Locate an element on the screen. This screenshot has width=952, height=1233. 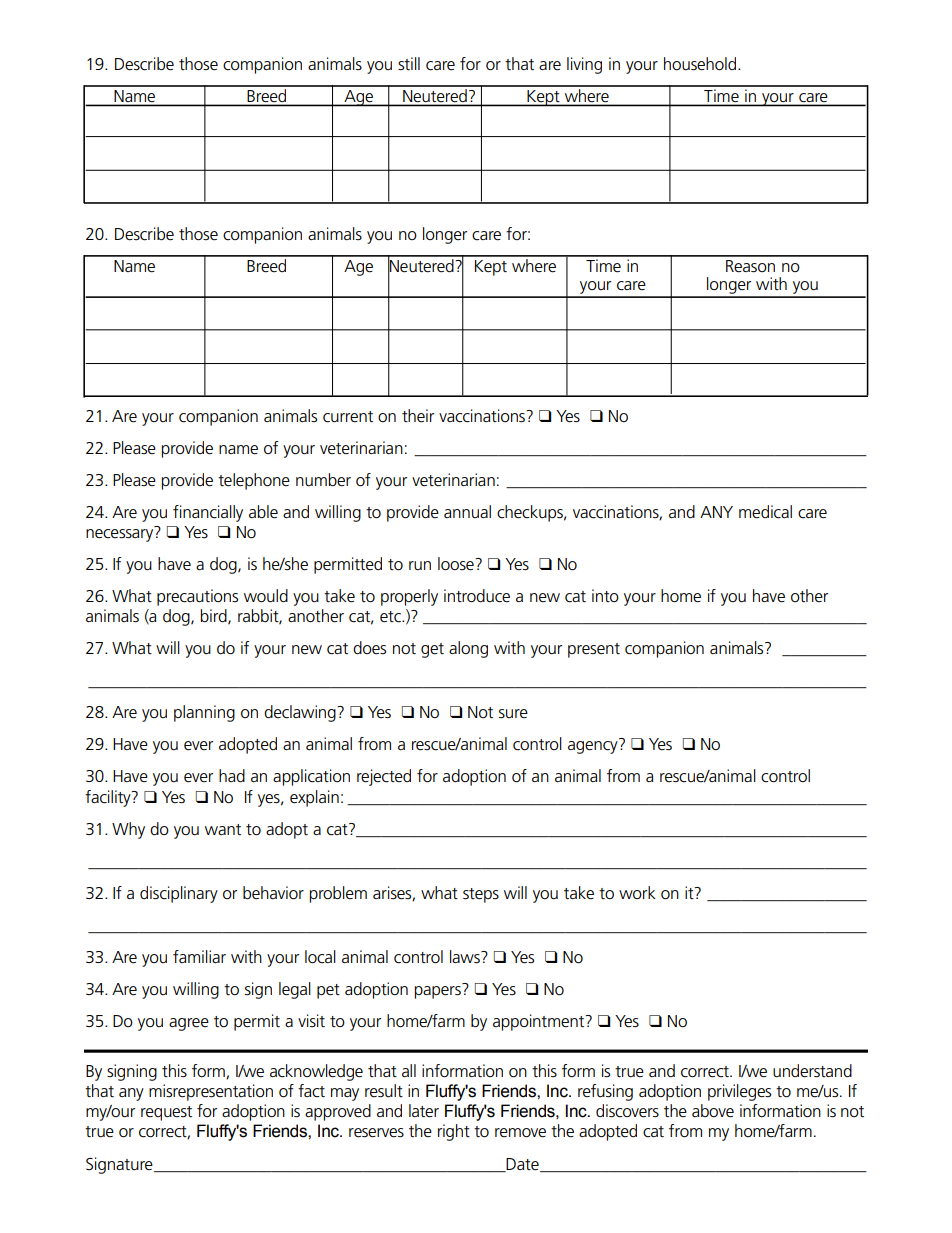
living is located at coordinates (584, 65).
